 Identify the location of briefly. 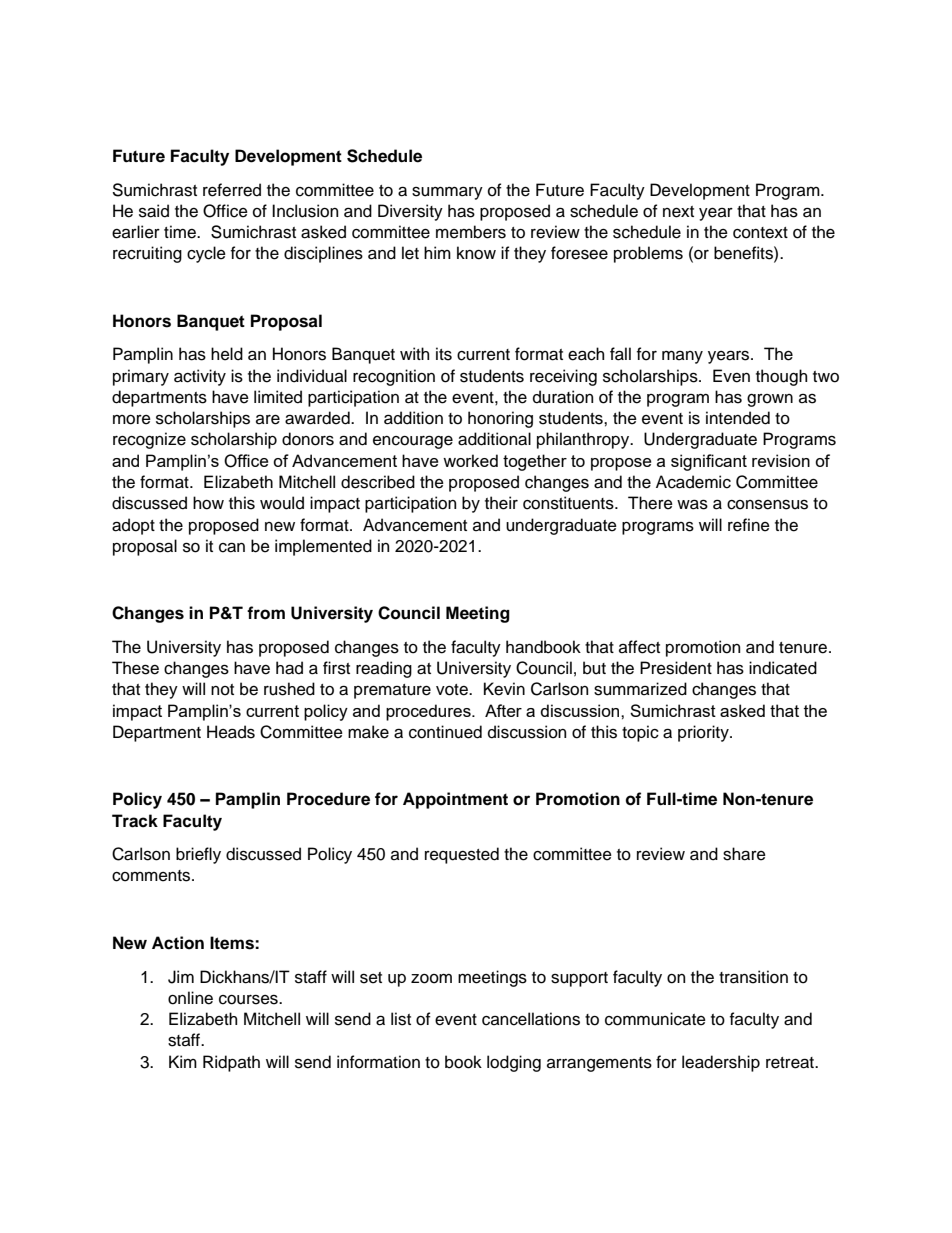
(198, 855).
